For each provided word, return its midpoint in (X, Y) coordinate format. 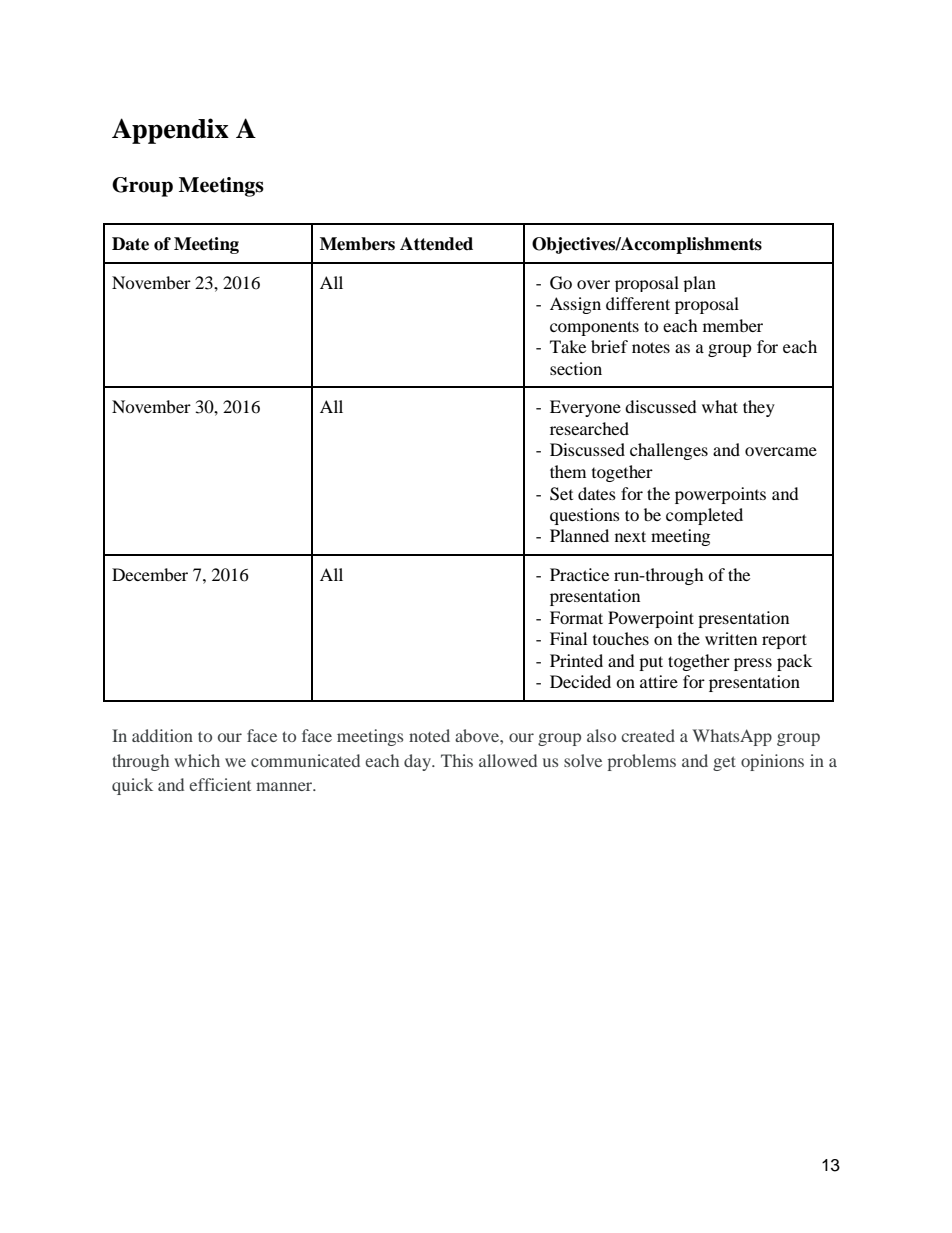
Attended (436, 244)
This (457, 760)
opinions (772, 762)
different (638, 303)
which (197, 760)
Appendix (170, 131)
